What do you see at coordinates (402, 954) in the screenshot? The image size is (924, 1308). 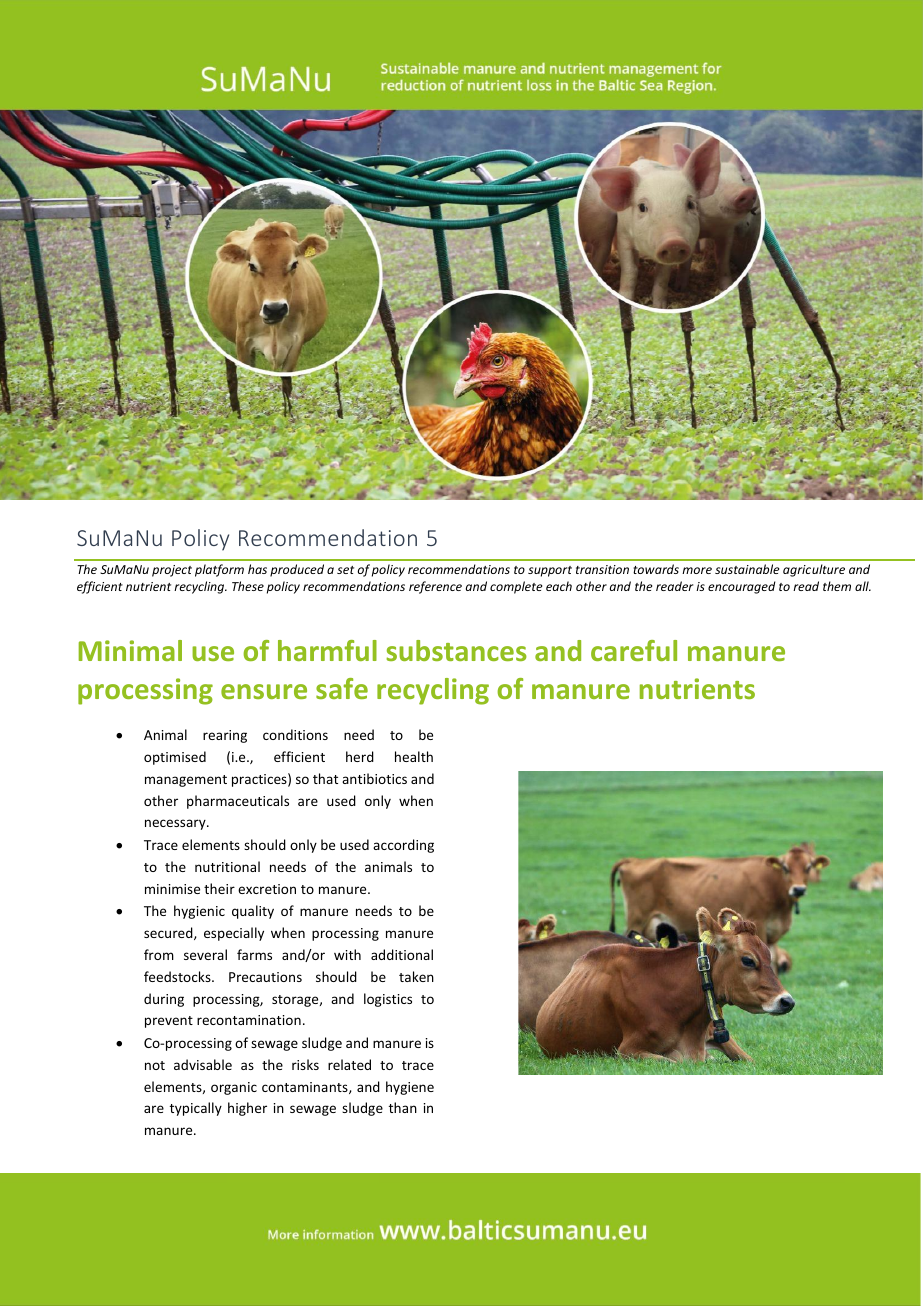 I see `additional` at bounding box center [402, 954].
